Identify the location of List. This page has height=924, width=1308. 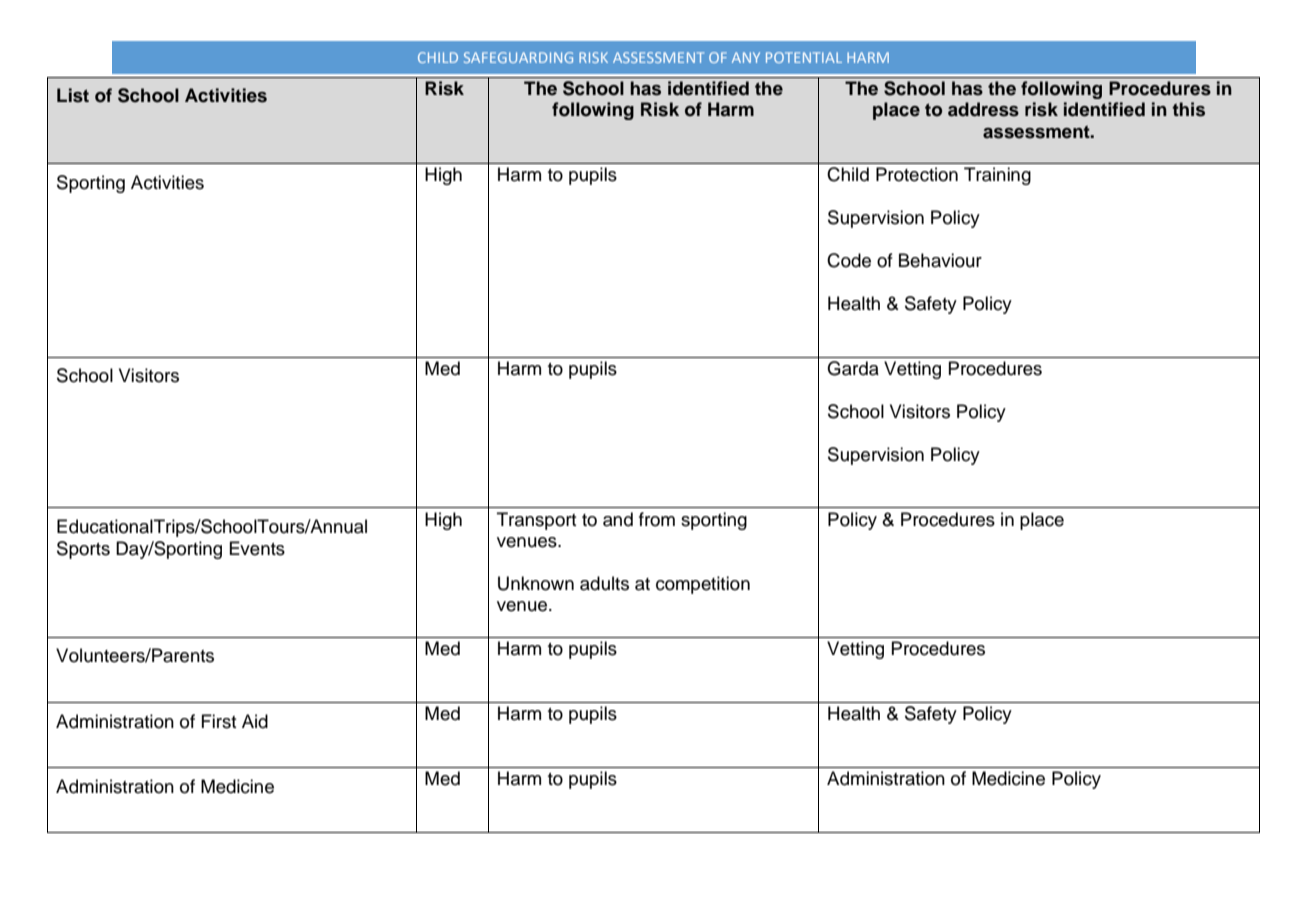
(73, 95).
